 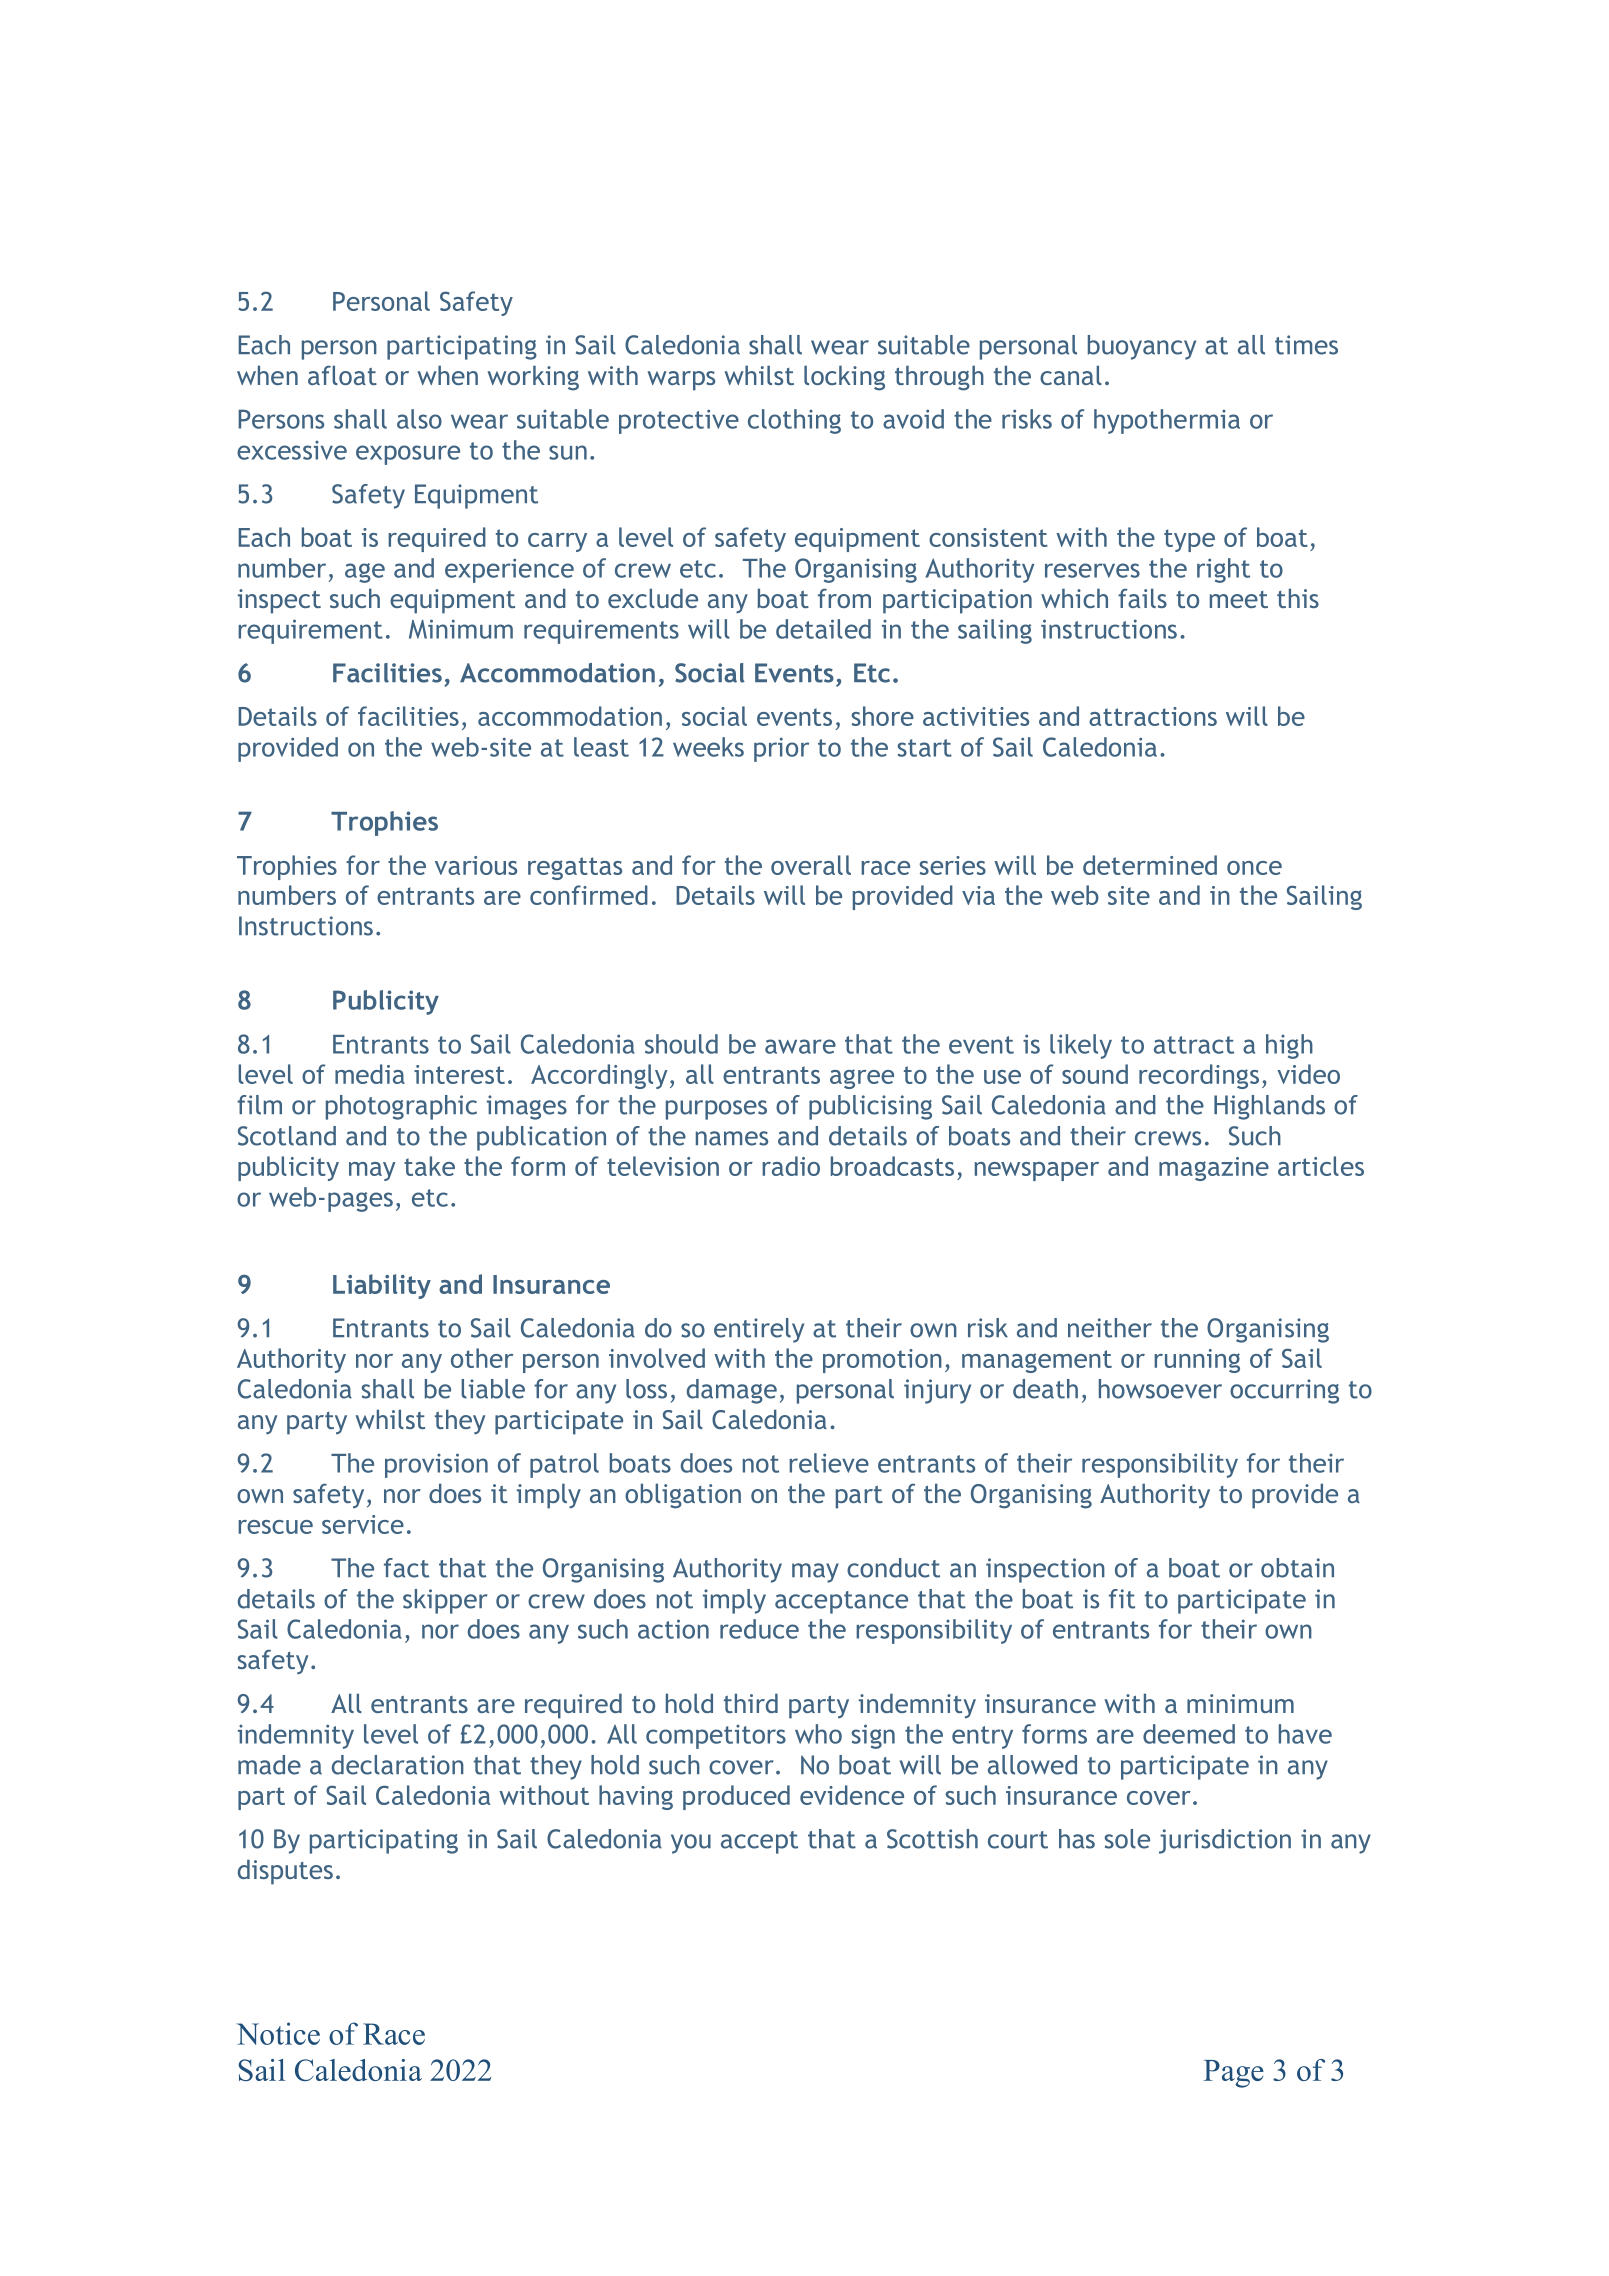 I want to click on overall, so click(x=811, y=865).
